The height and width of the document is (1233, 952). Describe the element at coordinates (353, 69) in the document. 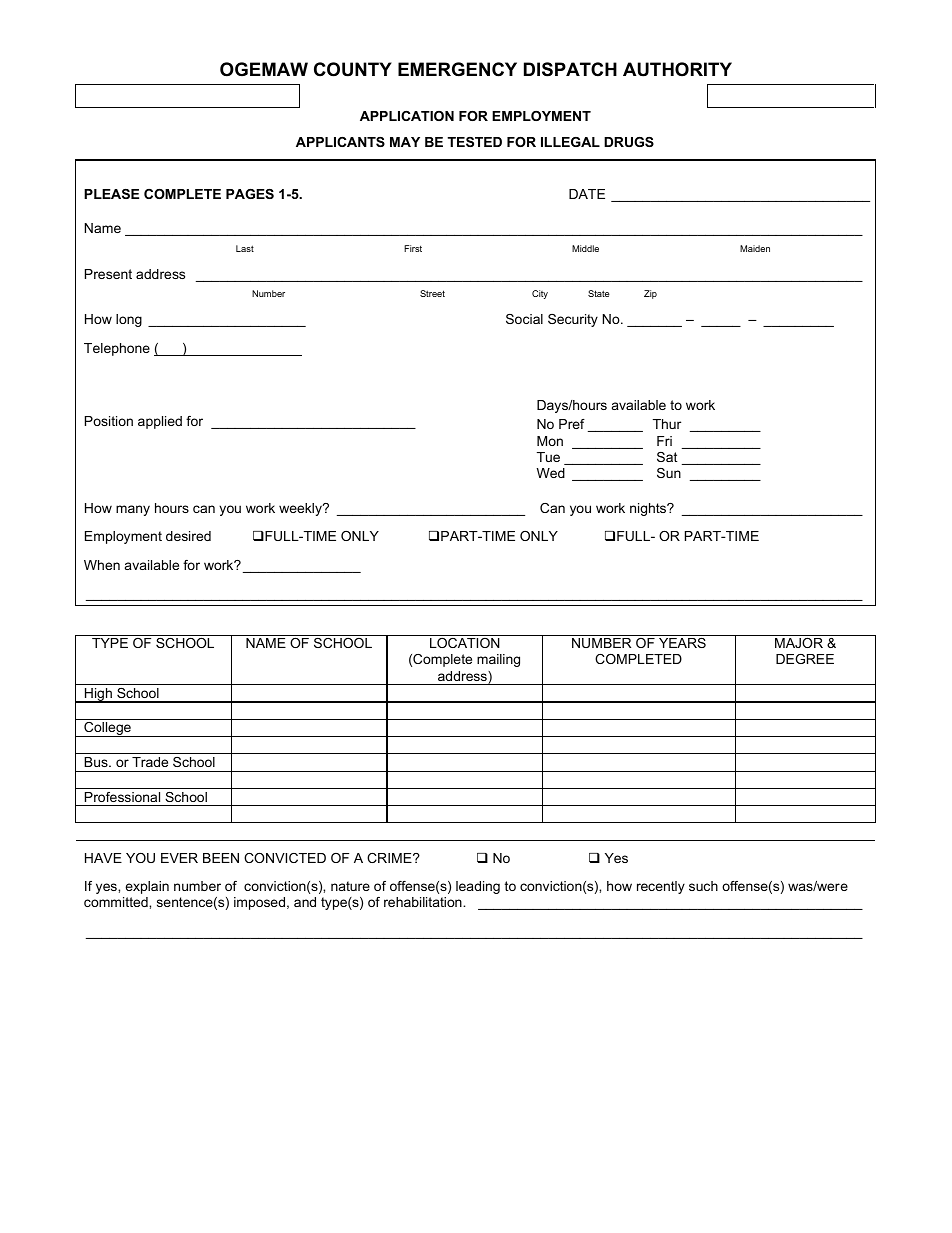

I see `COUNTY` at that location.
